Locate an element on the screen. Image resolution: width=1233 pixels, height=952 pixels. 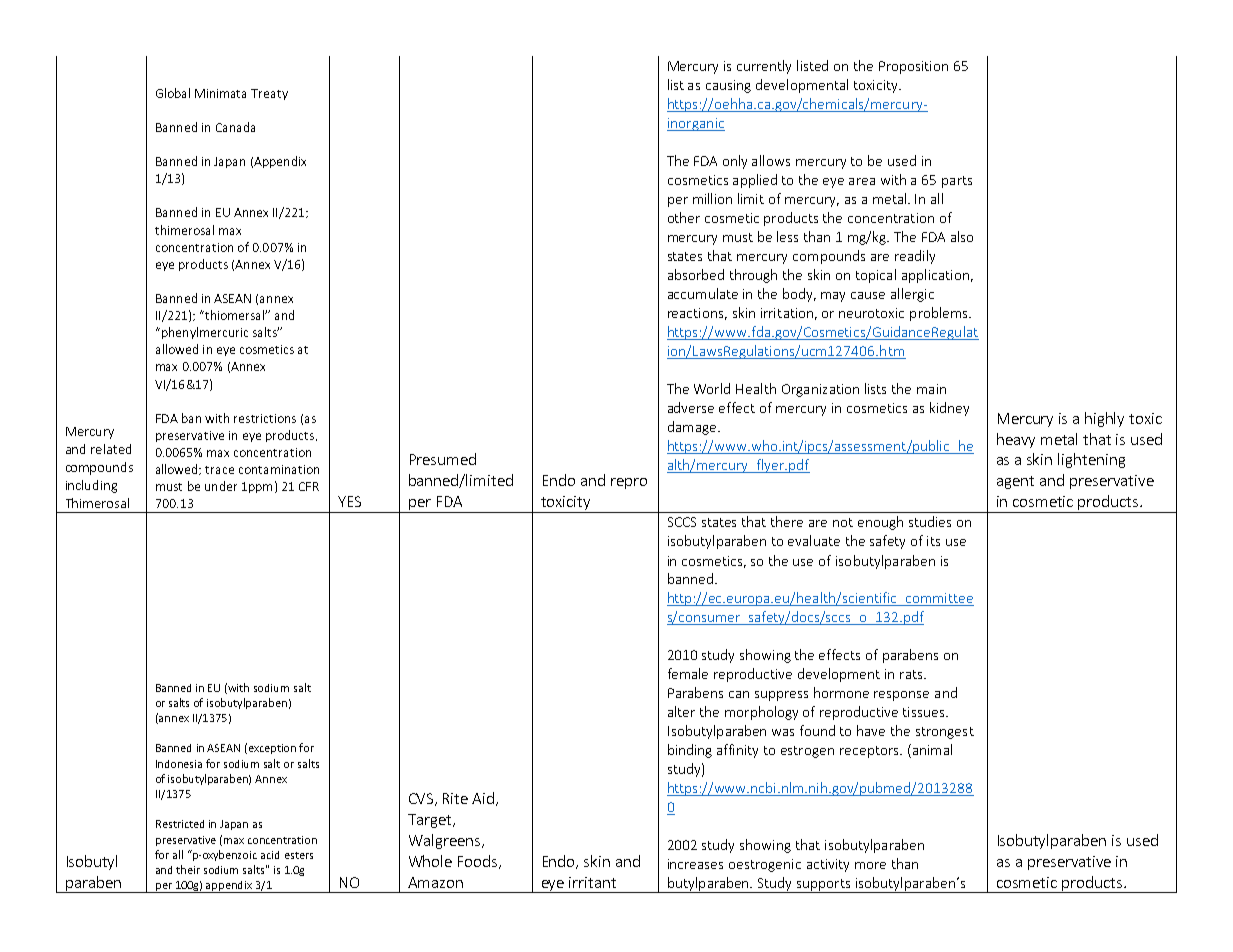
Global is located at coordinates (173, 93).
